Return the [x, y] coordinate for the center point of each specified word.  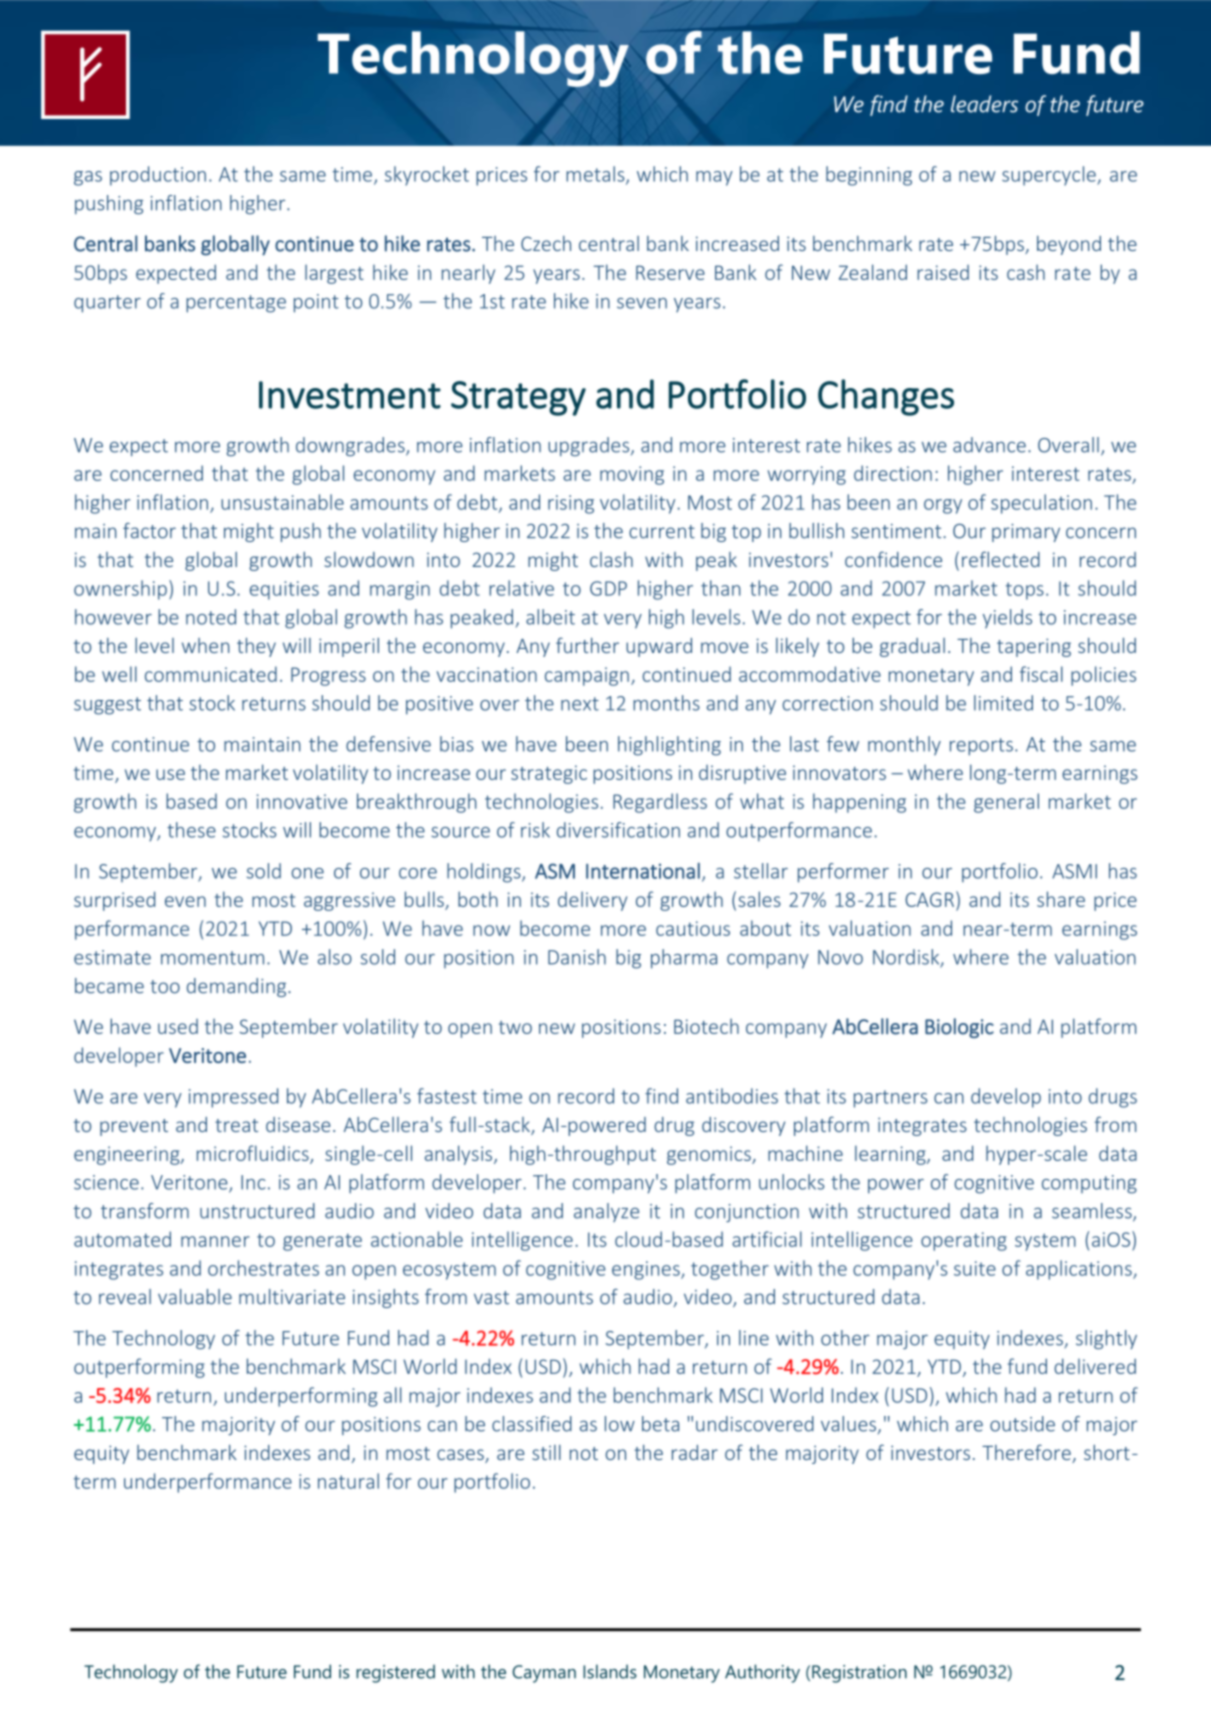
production [158, 176]
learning [891, 1155]
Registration [859, 1674]
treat [236, 1125]
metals [596, 175]
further [587, 645]
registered [395, 1673]
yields [1007, 619]
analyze [606, 1212]
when [205, 645]
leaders [984, 104]
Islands [610, 1671]
